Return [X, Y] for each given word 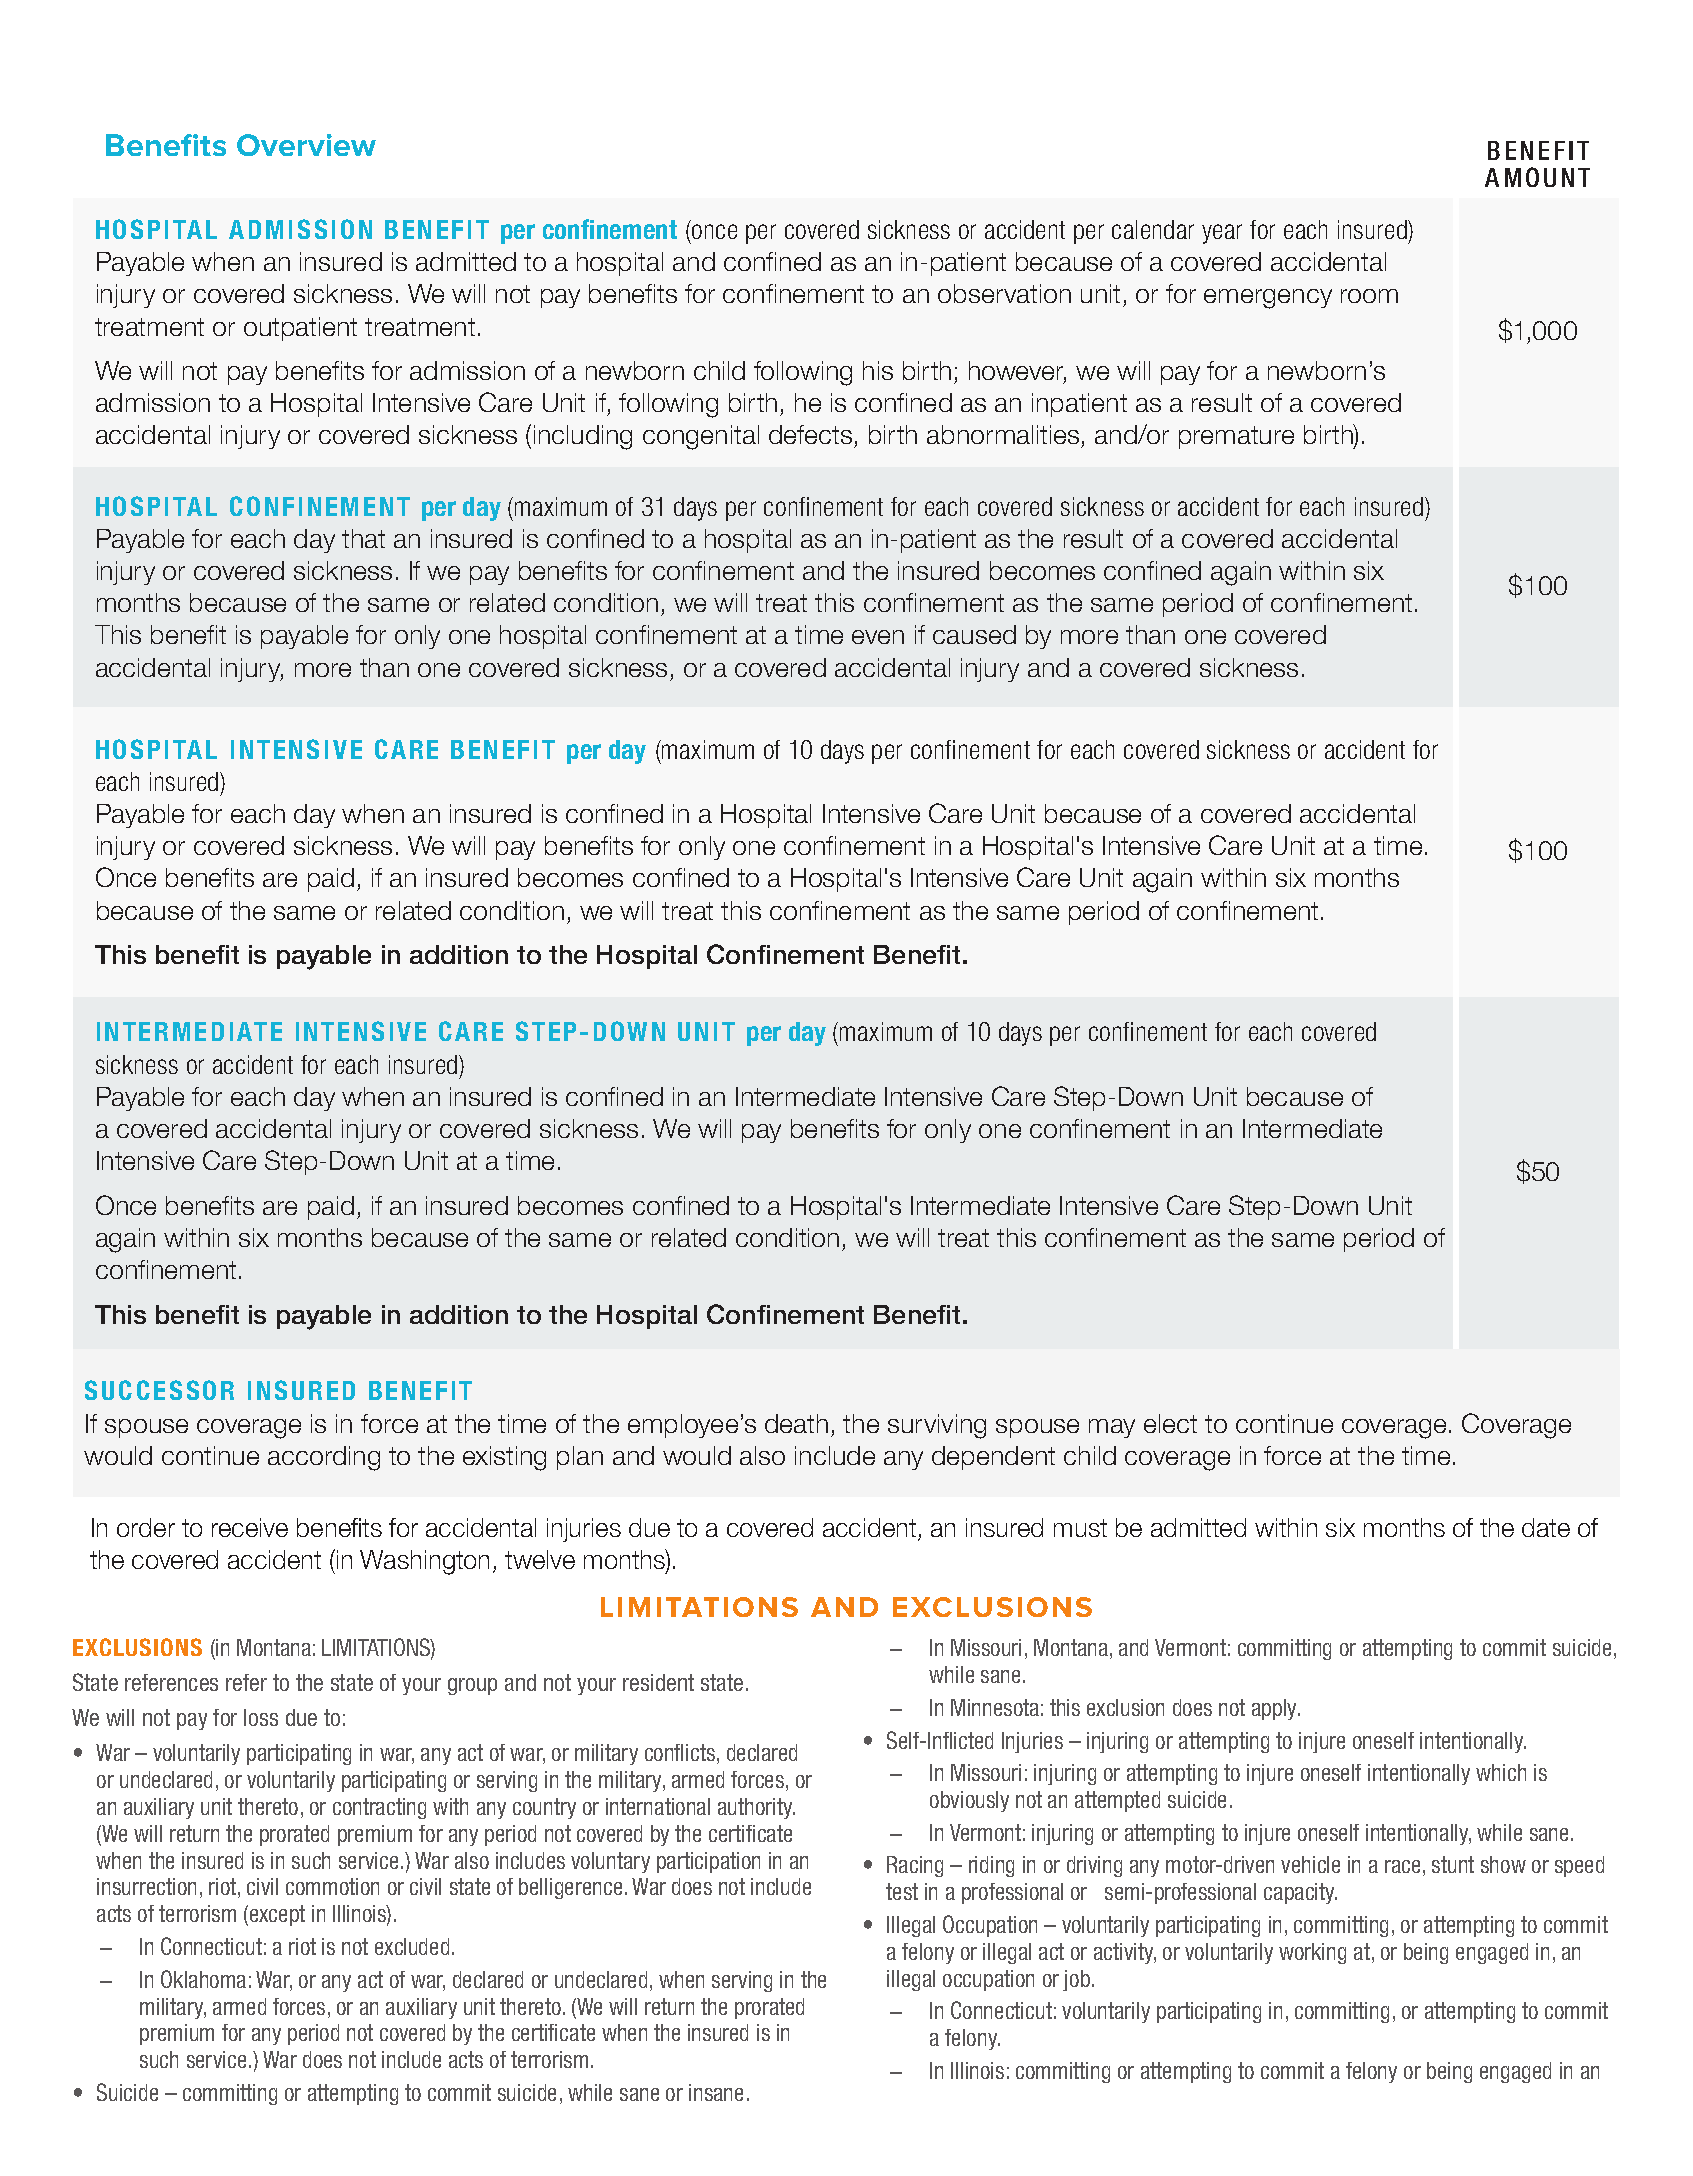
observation [1004, 293]
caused [974, 634]
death [796, 1423]
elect [1170, 1423]
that [363, 538]
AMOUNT [1537, 177]
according [324, 1458]
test [902, 1891]
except [277, 1915]
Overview [306, 145]
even [878, 637]
